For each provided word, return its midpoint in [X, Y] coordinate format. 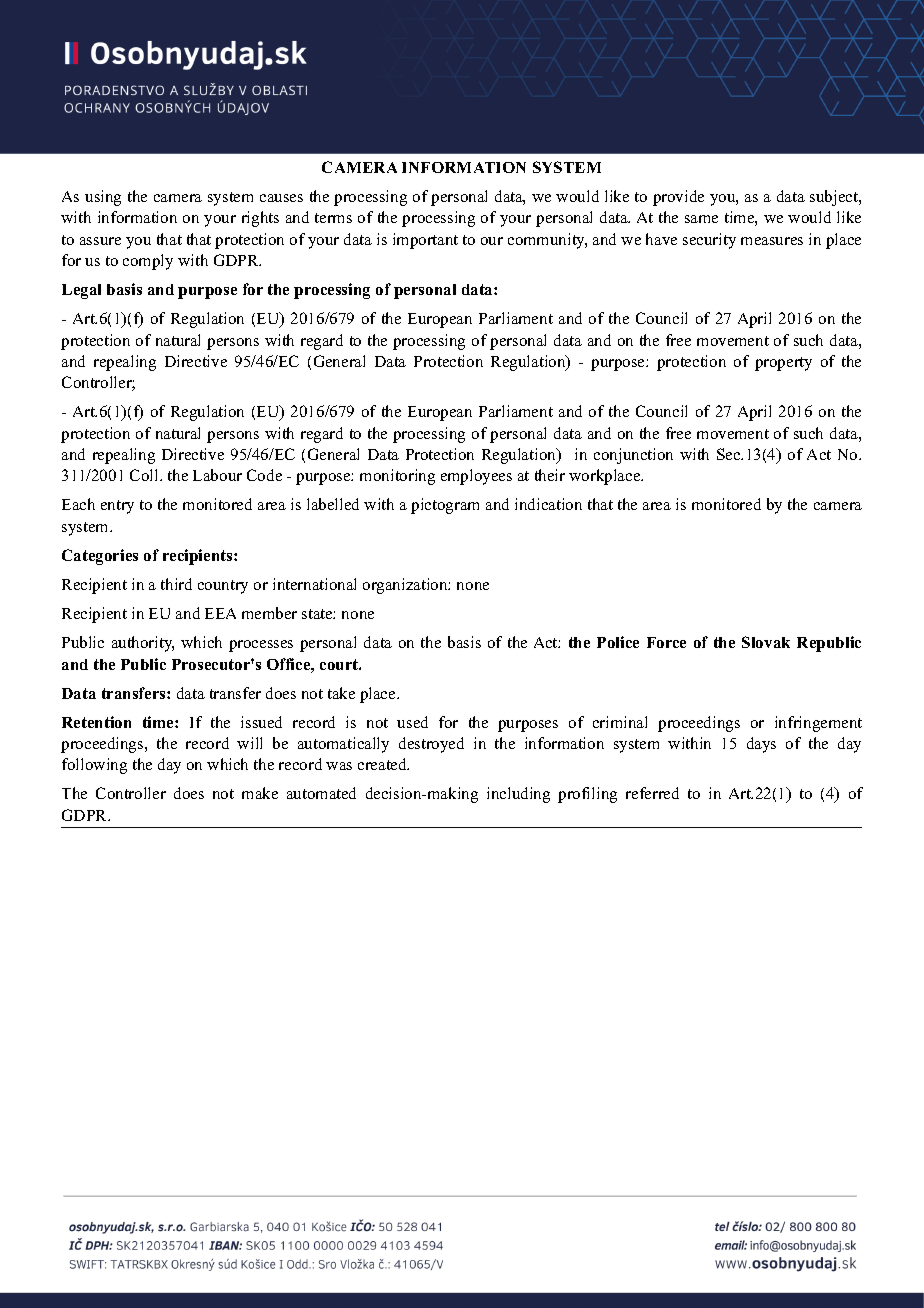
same [701, 219]
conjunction [633, 456]
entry [117, 507]
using [103, 198]
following [94, 766]
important [425, 241]
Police [618, 642]
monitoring [397, 477]
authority [143, 644]
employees [476, 477]
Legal [81, 291]
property [783, 364]
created [383, 764]
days [761, 745]
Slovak [766, 642]
